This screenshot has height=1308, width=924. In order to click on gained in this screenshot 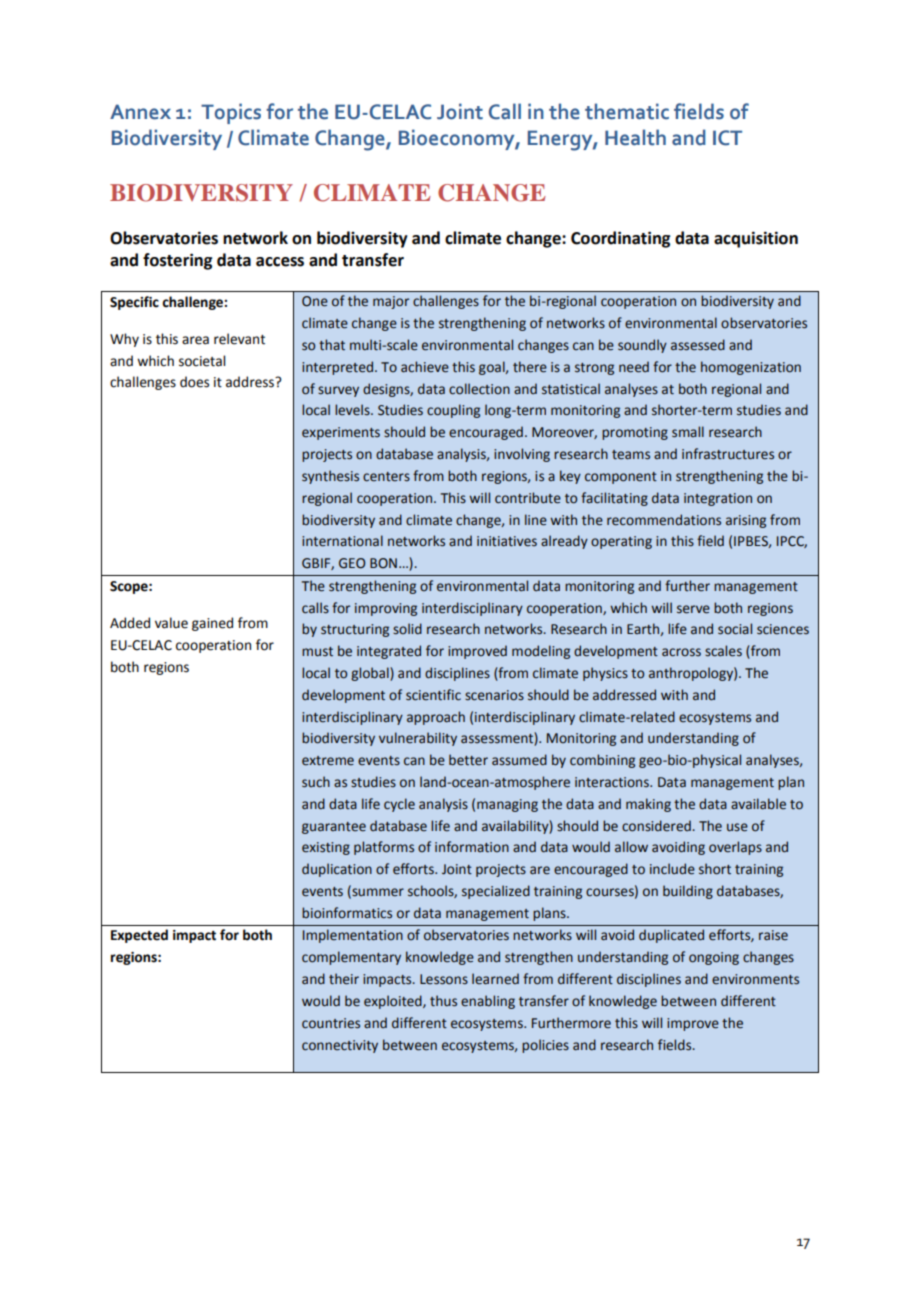, I will do `click(212, 624)`.
